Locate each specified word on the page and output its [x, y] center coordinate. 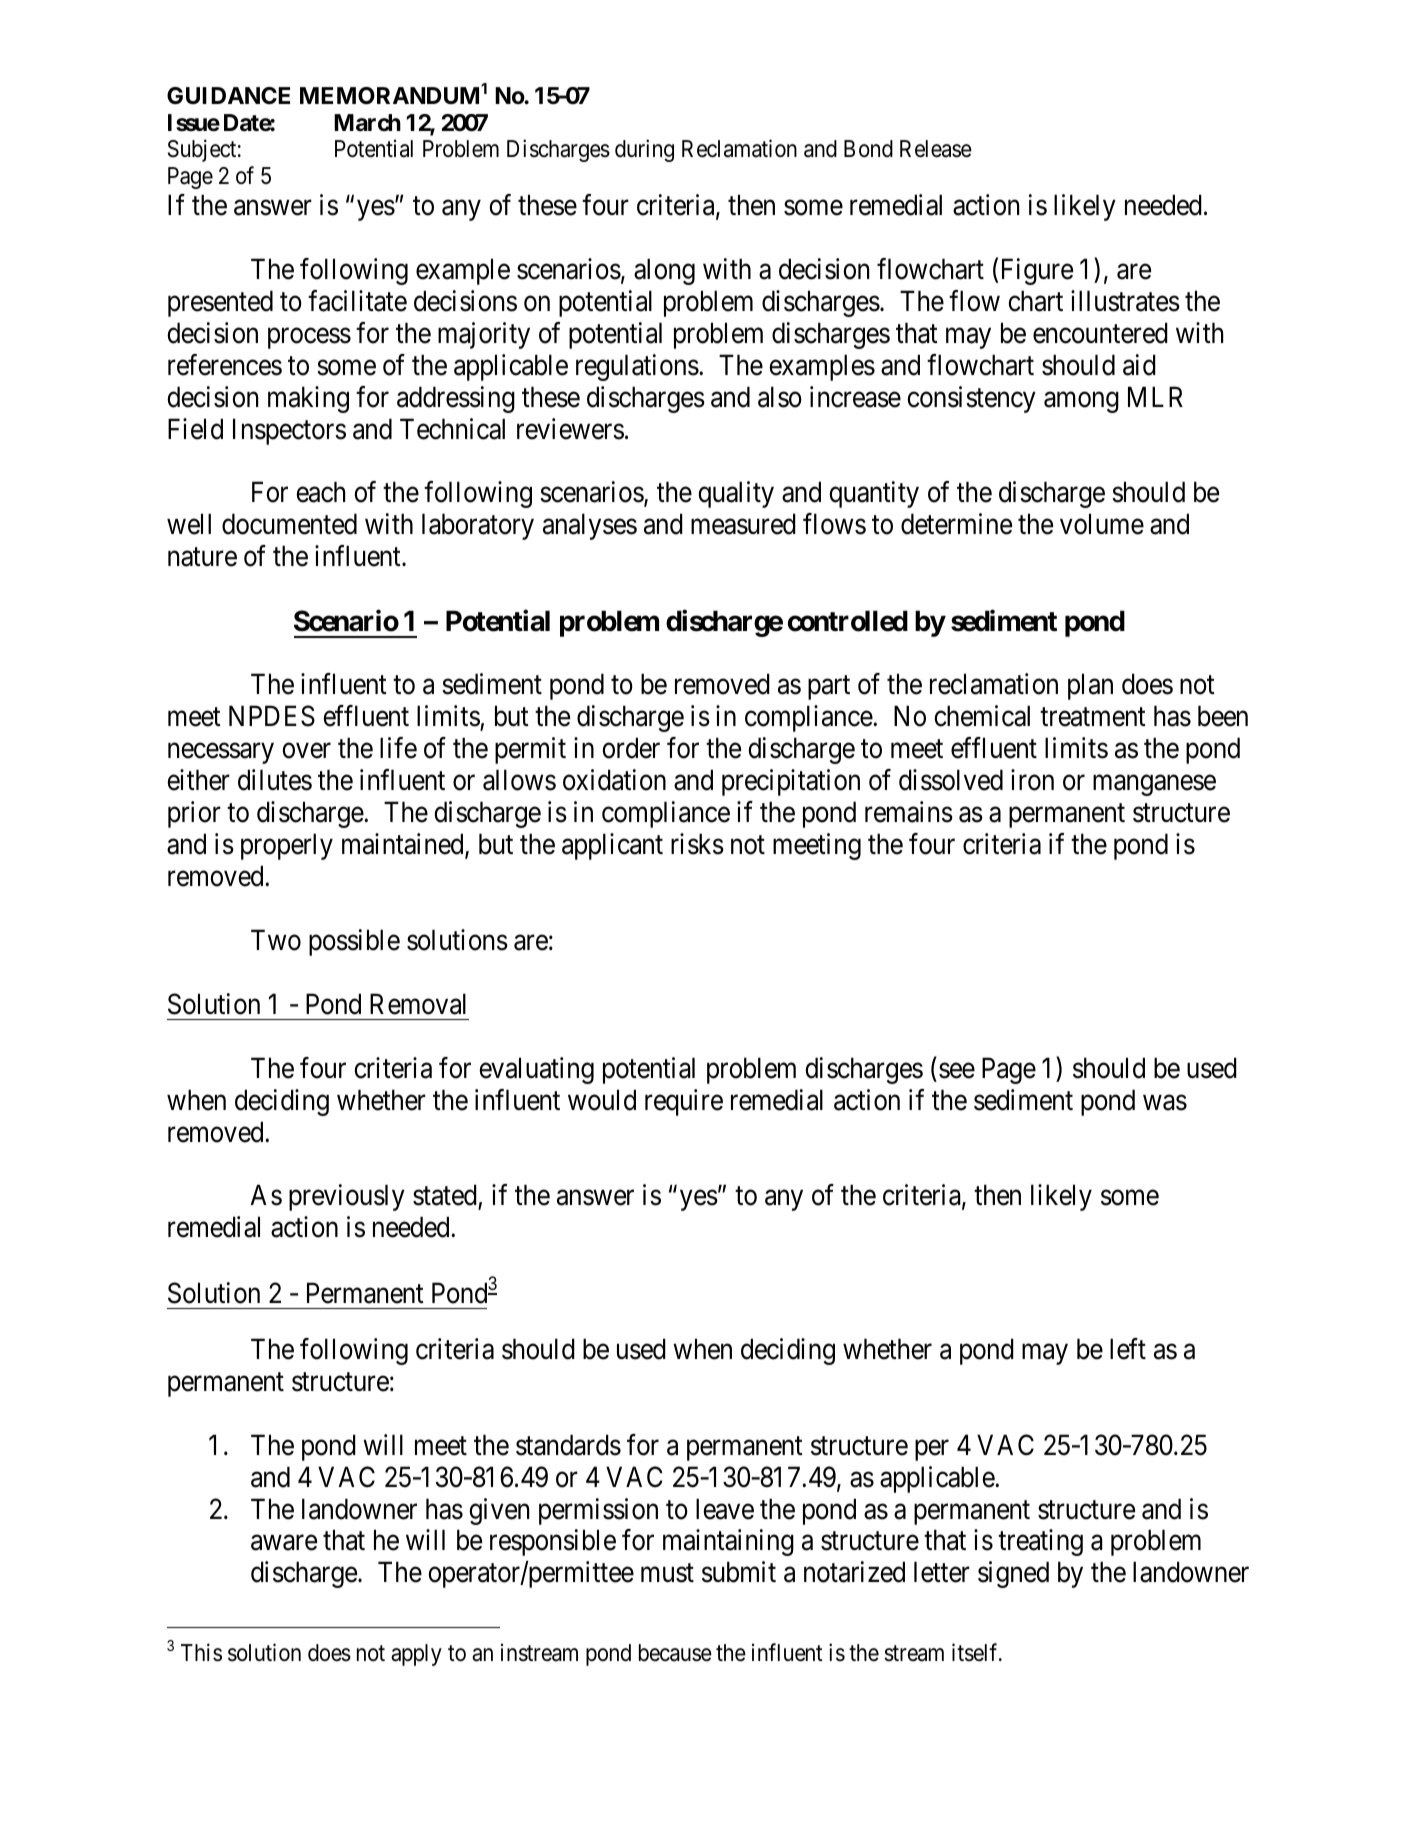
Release [936, 149]
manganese [1154, 785]
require [684, 1102]
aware [284, 1543]
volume [1102, 524]
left [1128, 1349]
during [644, 151]
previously [347, 1198]
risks [697, 844]
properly [287, 846]
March [367, 123]
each [320, 492]
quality [736, 495]
